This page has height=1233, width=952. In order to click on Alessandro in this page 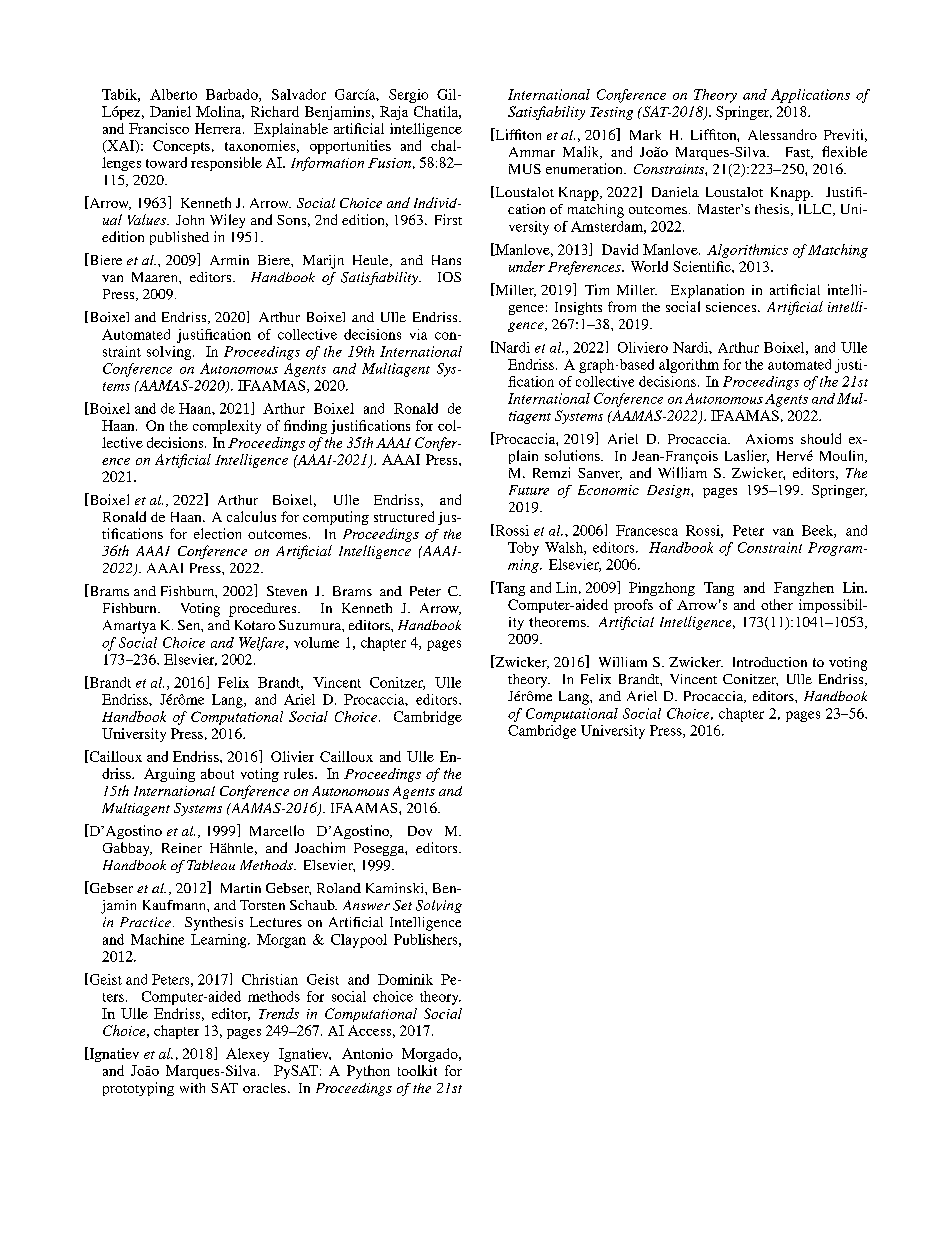, I will do `click(782, 134)`.
